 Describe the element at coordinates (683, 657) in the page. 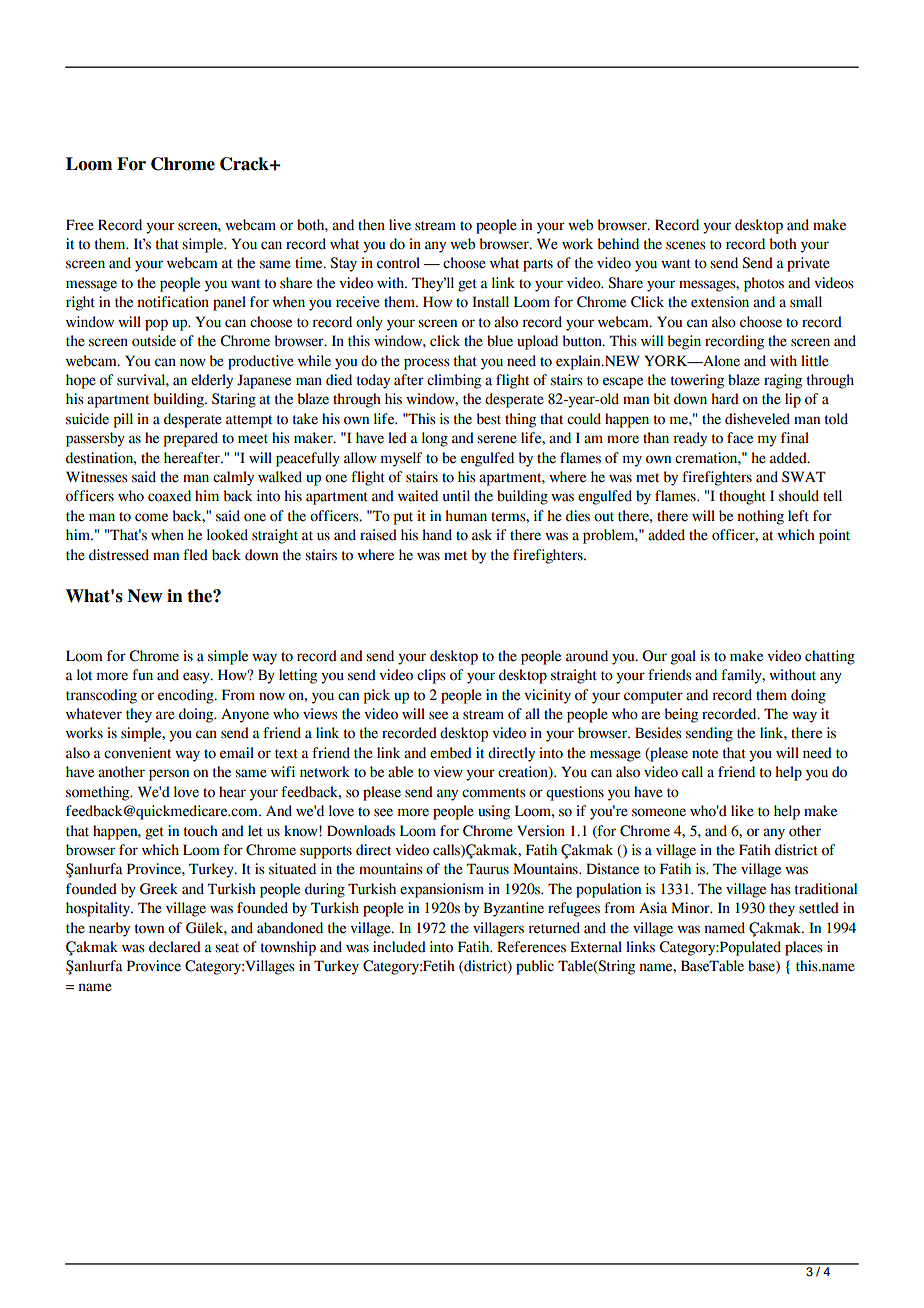

I see `goal` at that location.
